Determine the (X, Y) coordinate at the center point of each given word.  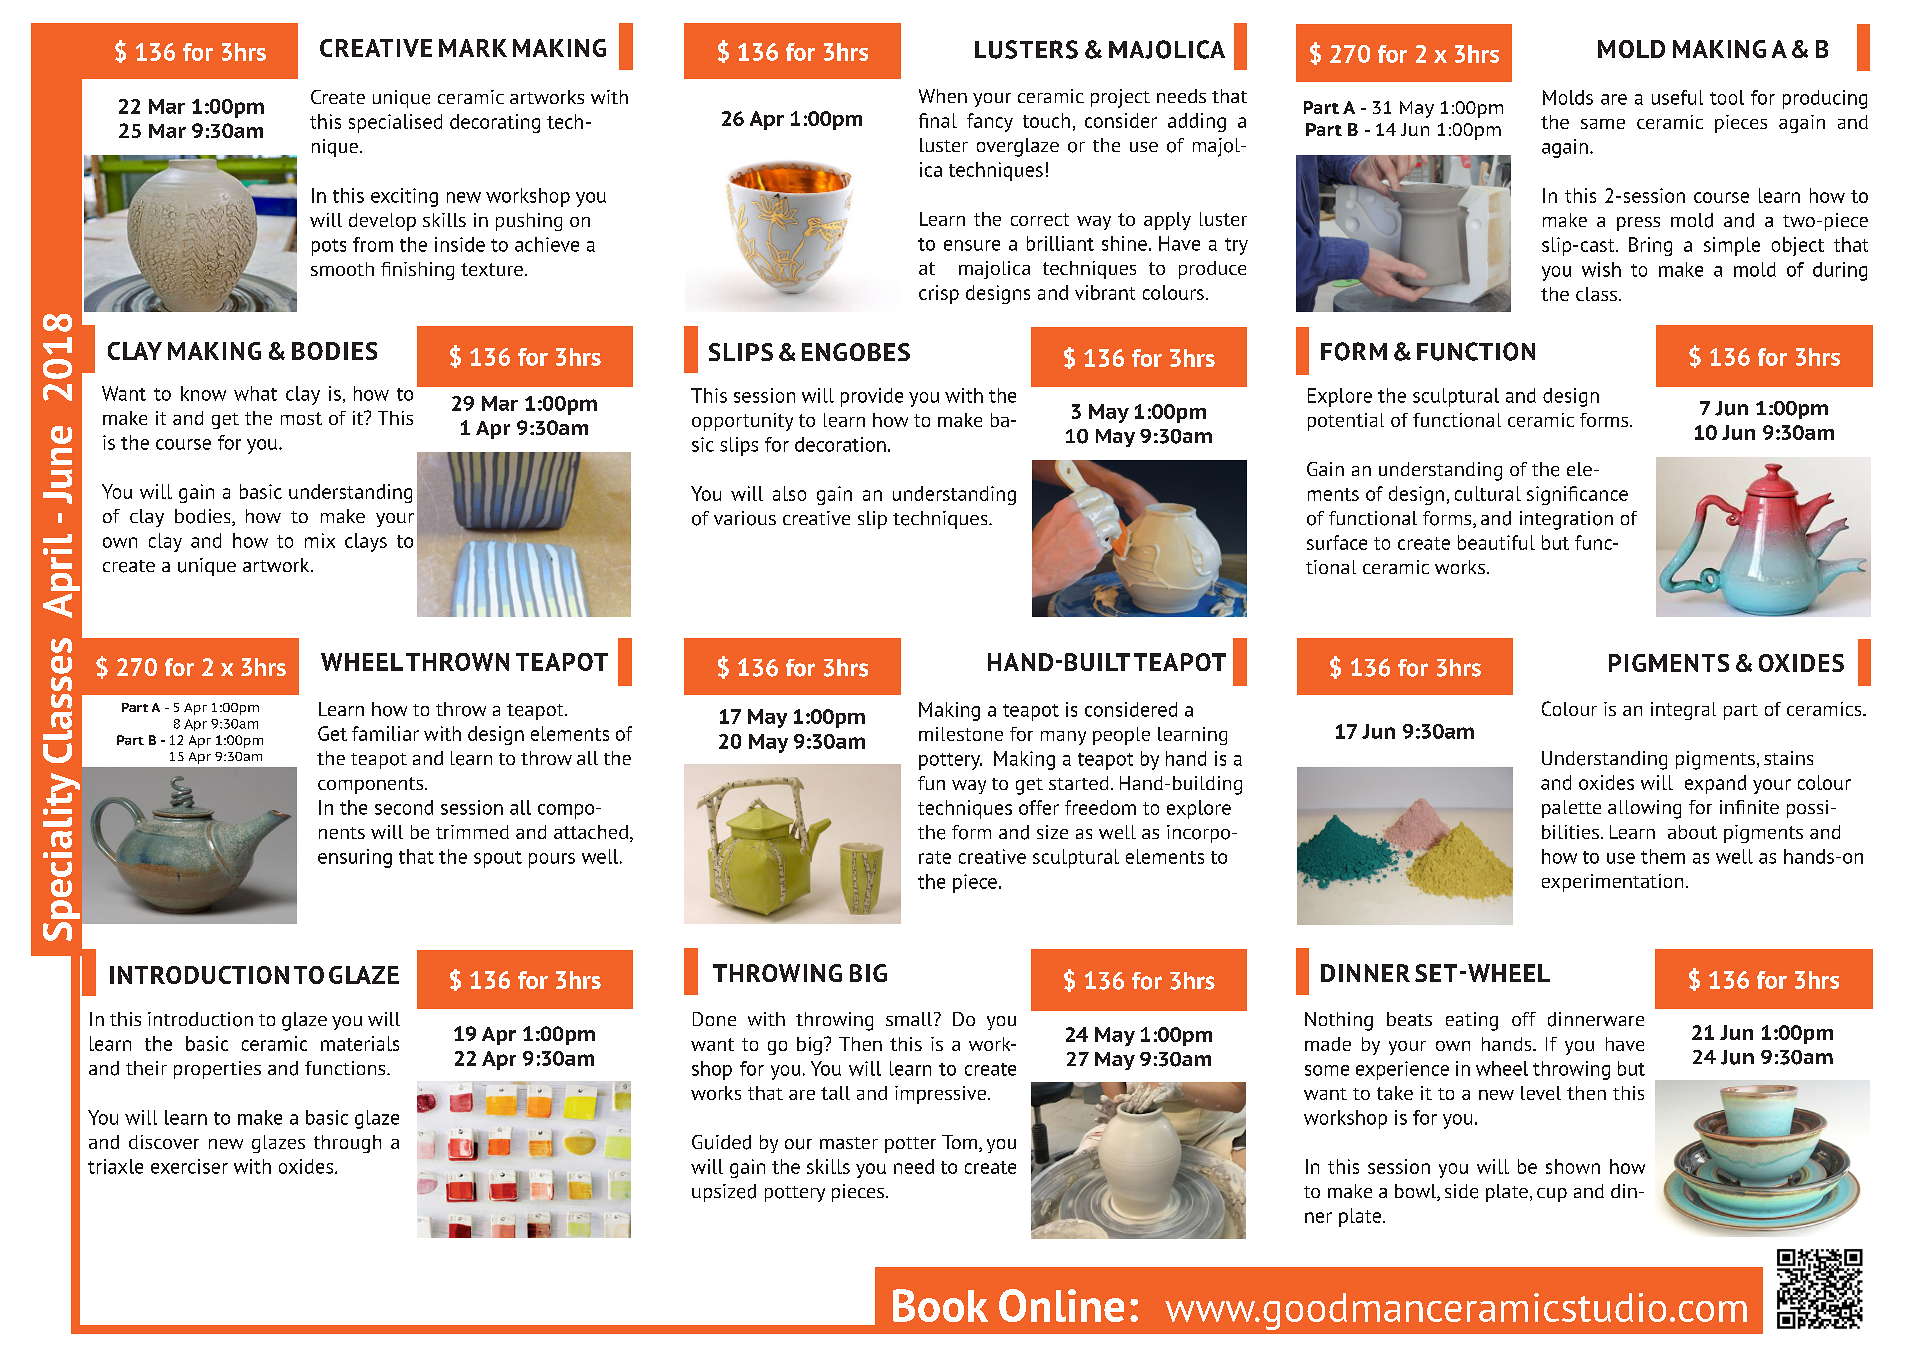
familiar (385, 733)
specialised (395, 123)
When (943, 96)
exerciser (189, 1166)
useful (1677, 97)
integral (1683, 711)
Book (940, 1305)
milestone (961, 734)
